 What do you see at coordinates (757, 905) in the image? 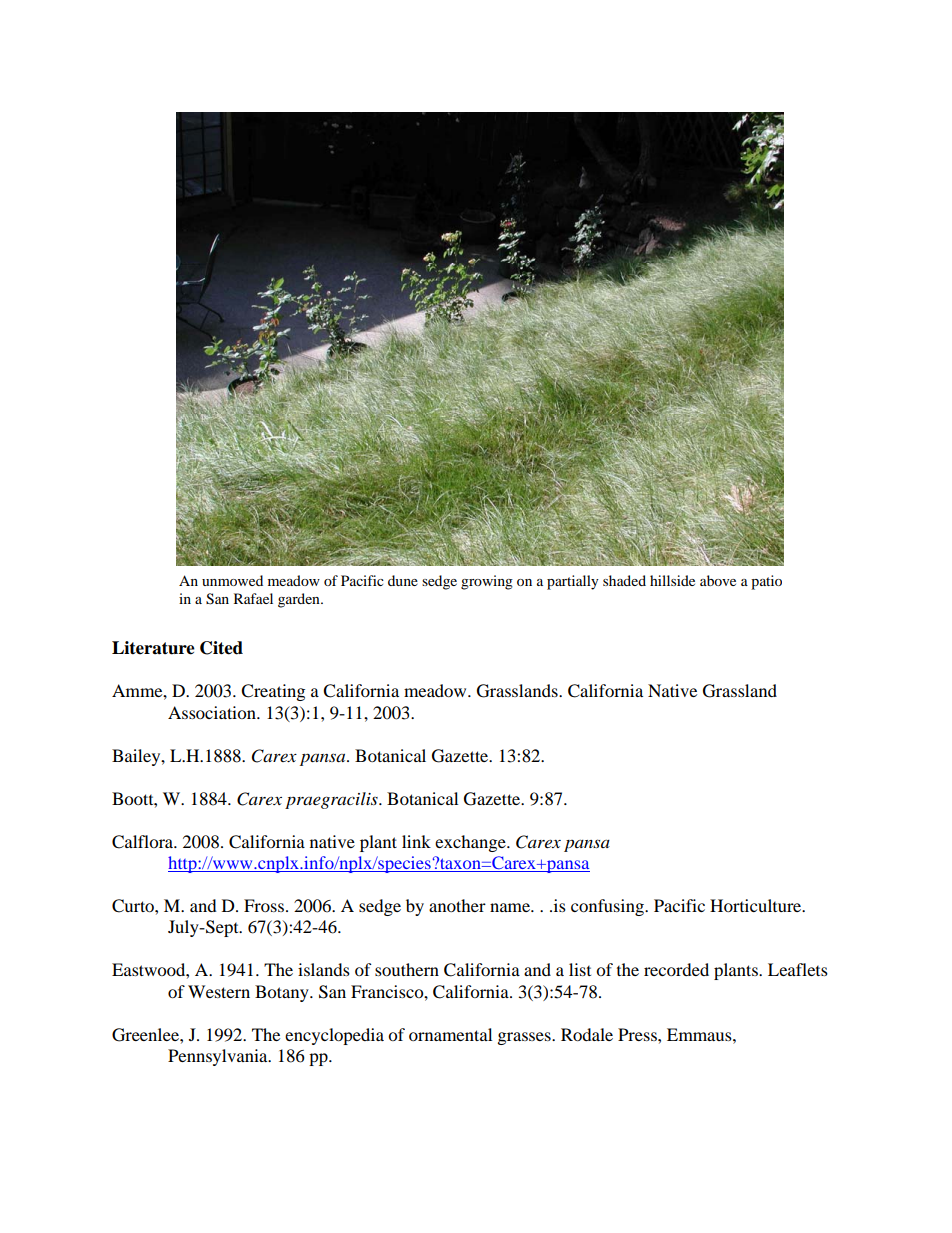
I see `Horticulture` at bounding box center [757, 905].
